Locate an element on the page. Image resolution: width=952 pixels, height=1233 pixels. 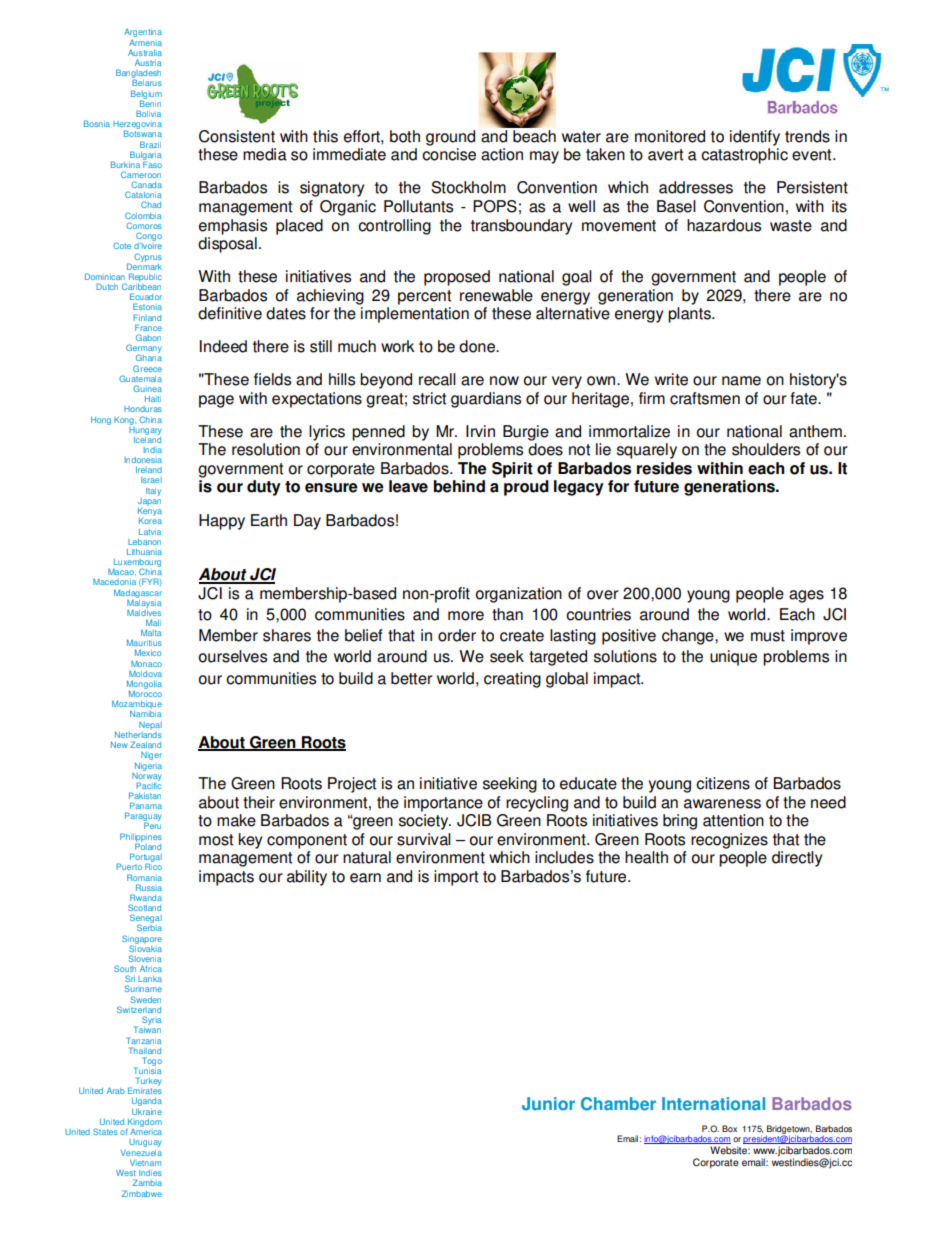
directly is located at coordinates (797, 859).
